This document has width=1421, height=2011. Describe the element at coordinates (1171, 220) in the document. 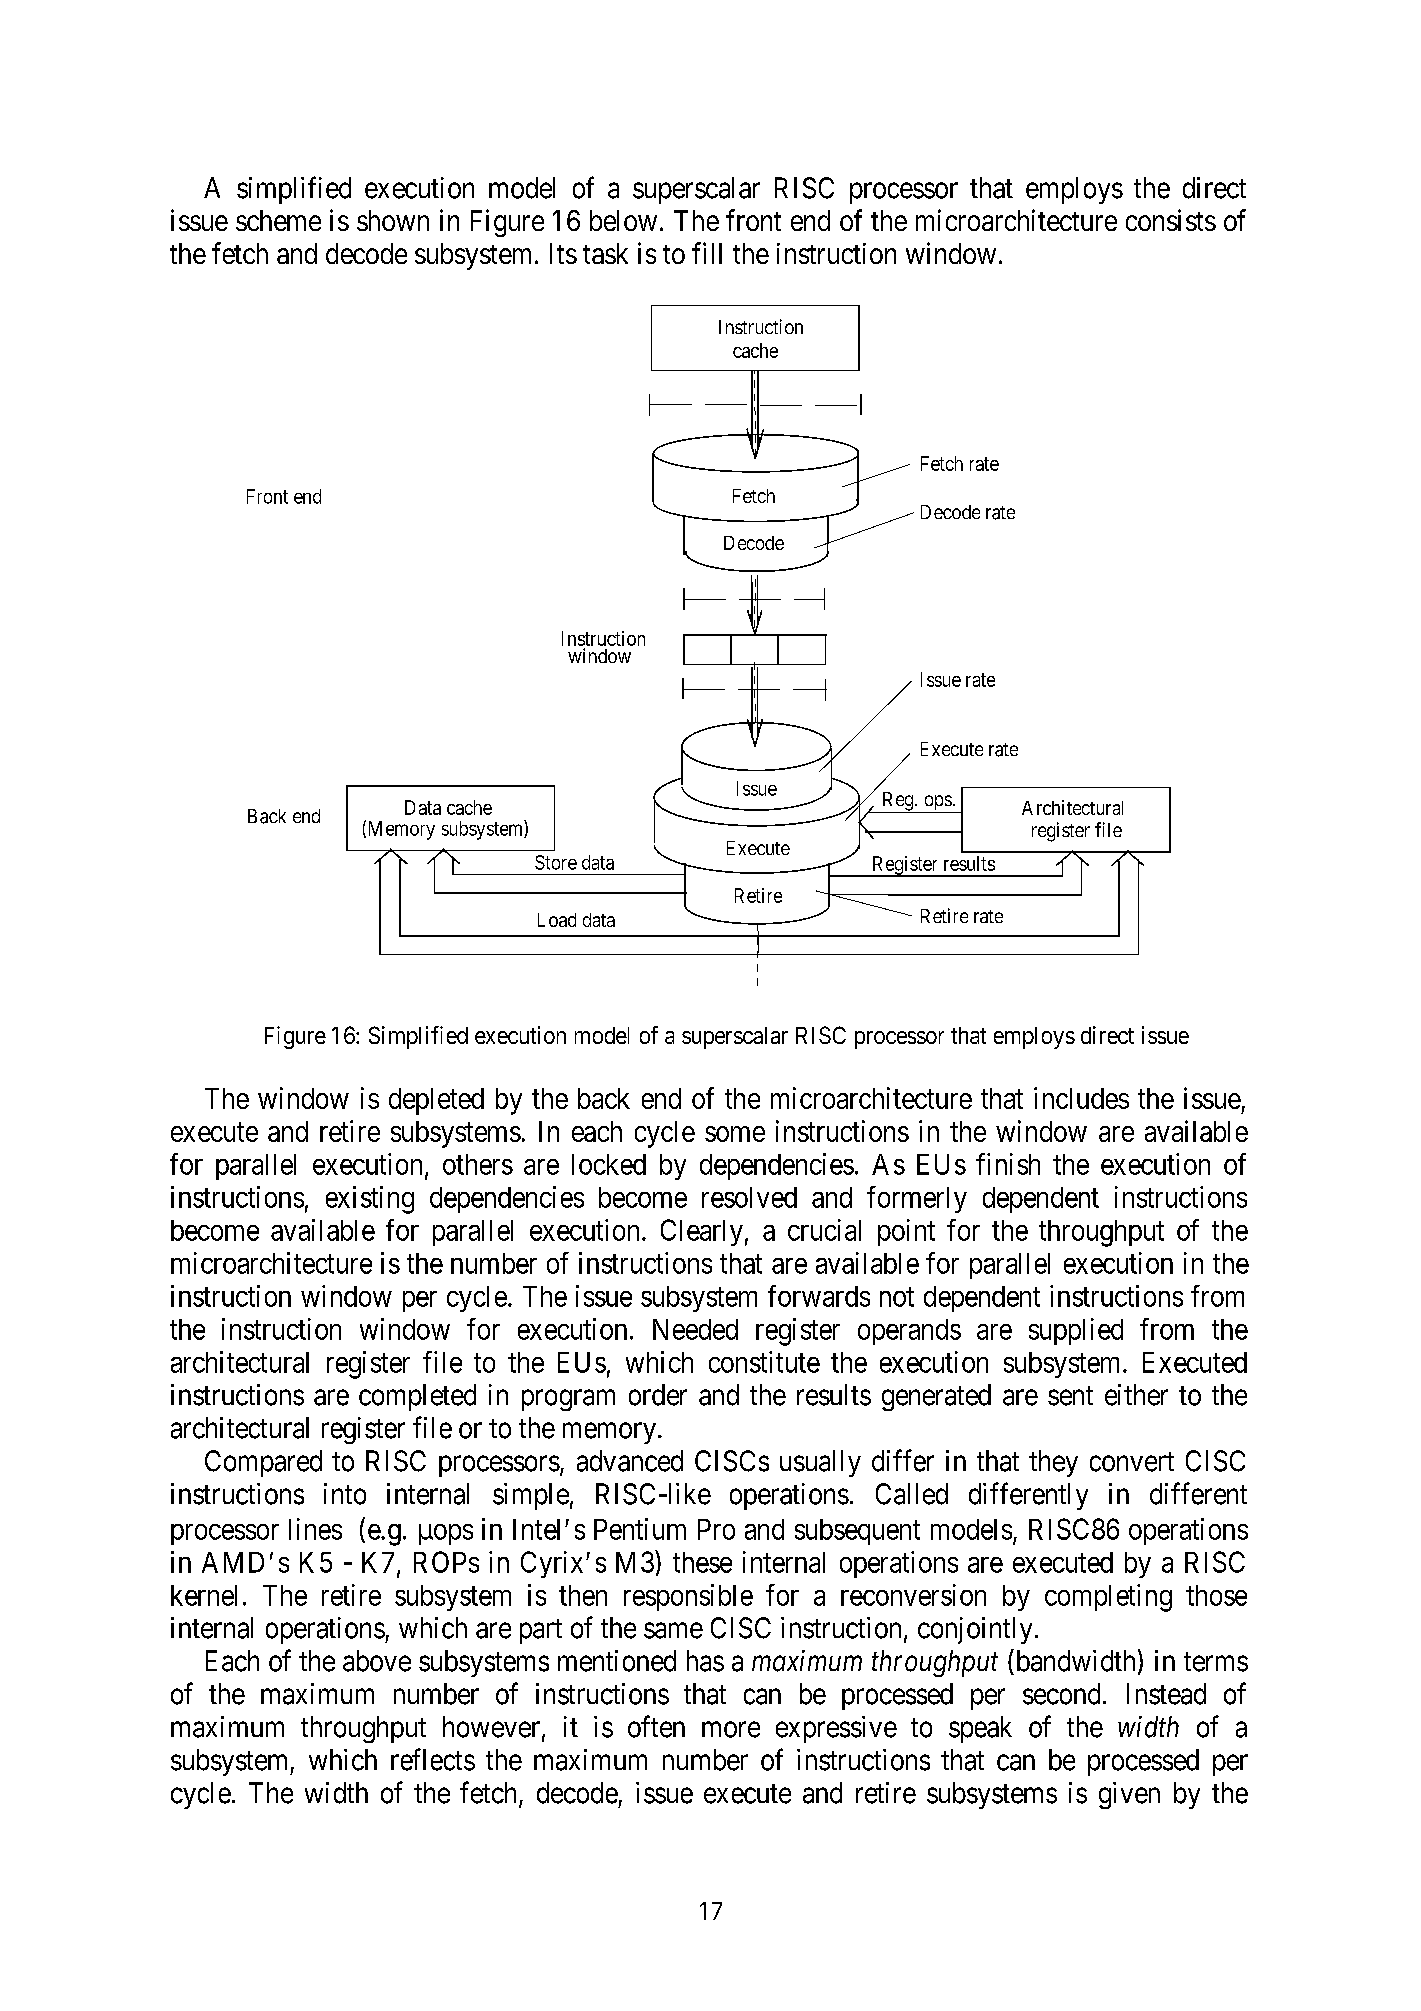

I see `consists` at that location.
